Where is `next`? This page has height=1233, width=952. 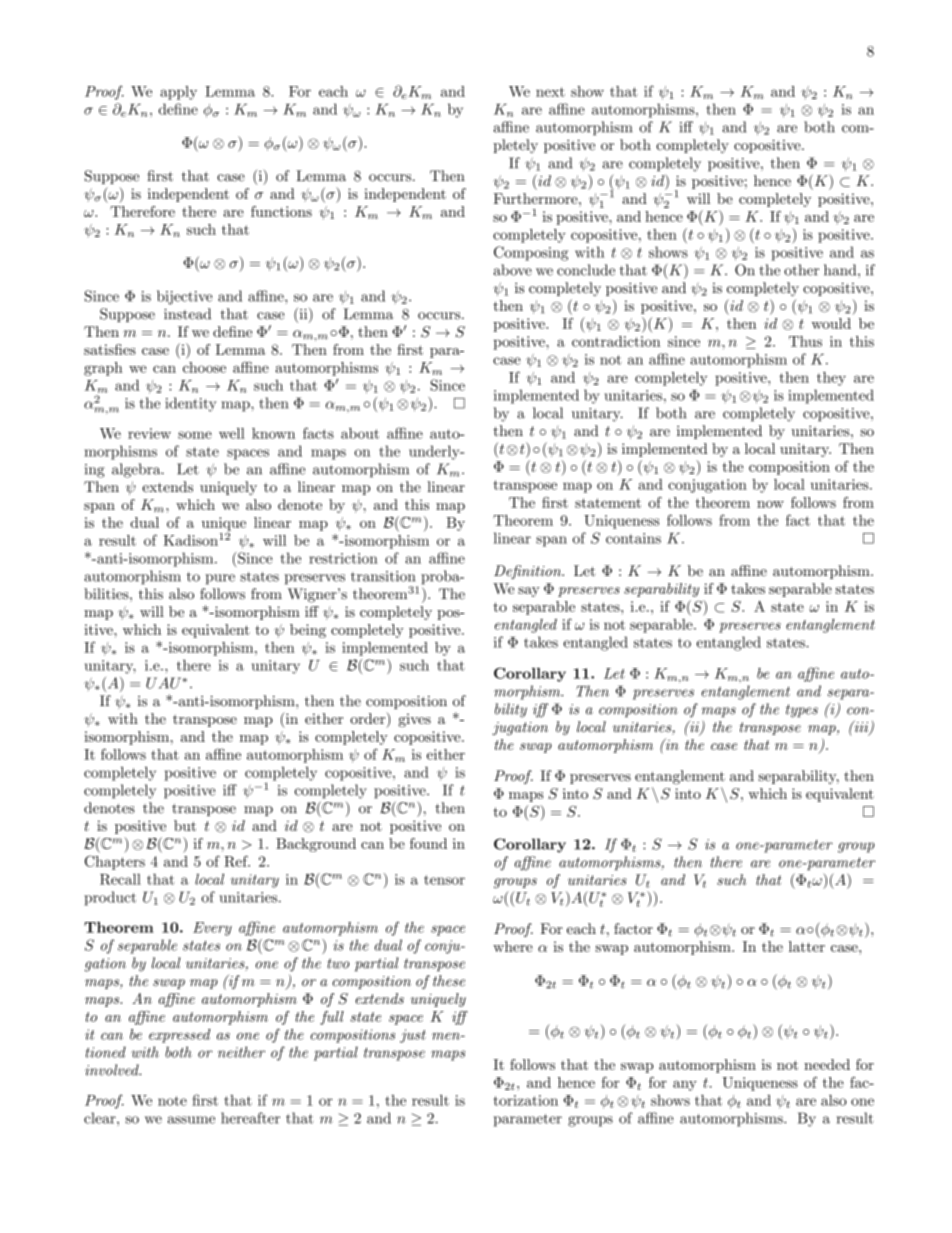 next is located at coordinates (550, 92).
